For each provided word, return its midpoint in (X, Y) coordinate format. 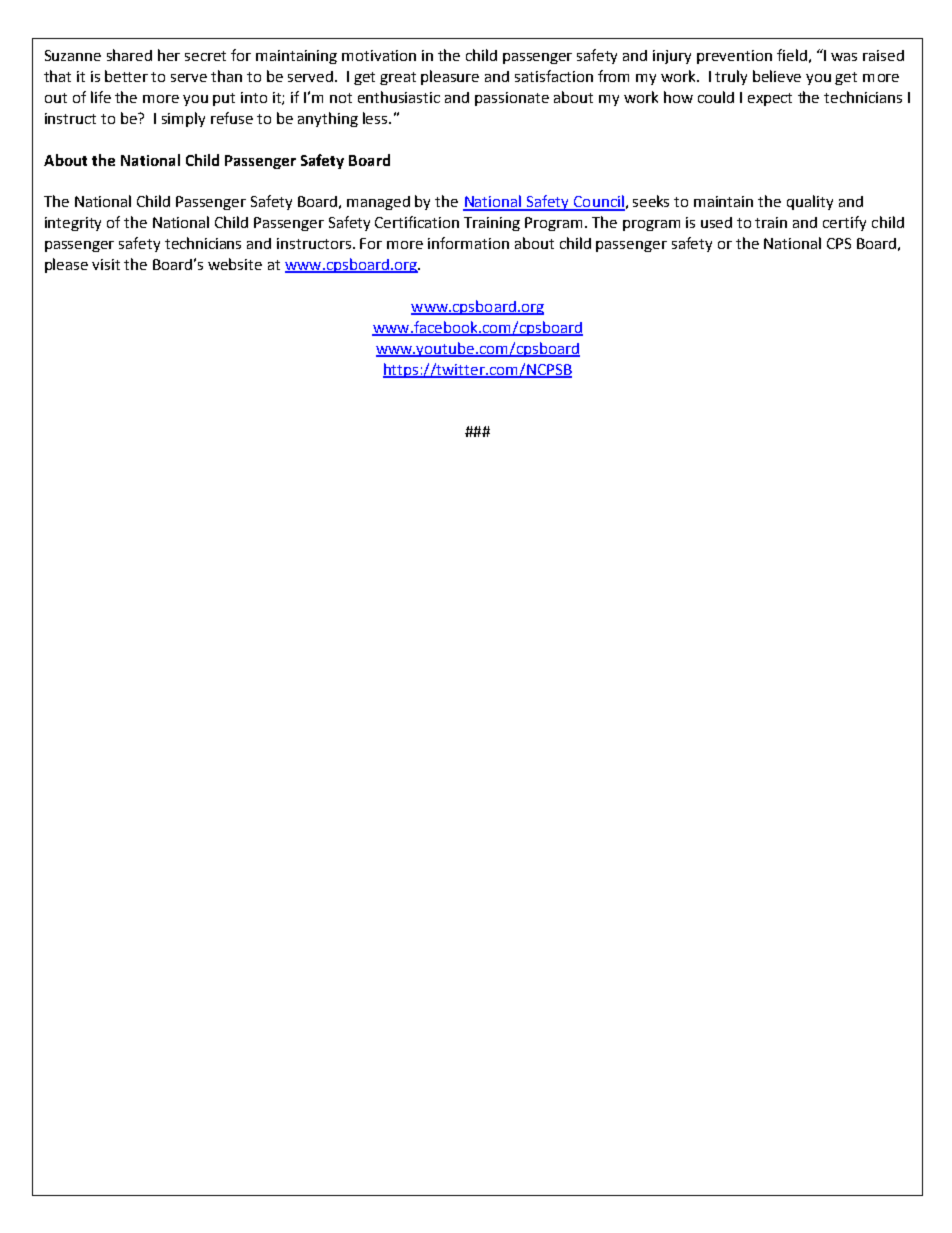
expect (770, 99)
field (792, 55)
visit (106, 264)
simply (183, 119)
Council (598, 202)
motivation (379, 55)
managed (378, 203)
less (376, 118)
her (169, 55)
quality (810, 202)
